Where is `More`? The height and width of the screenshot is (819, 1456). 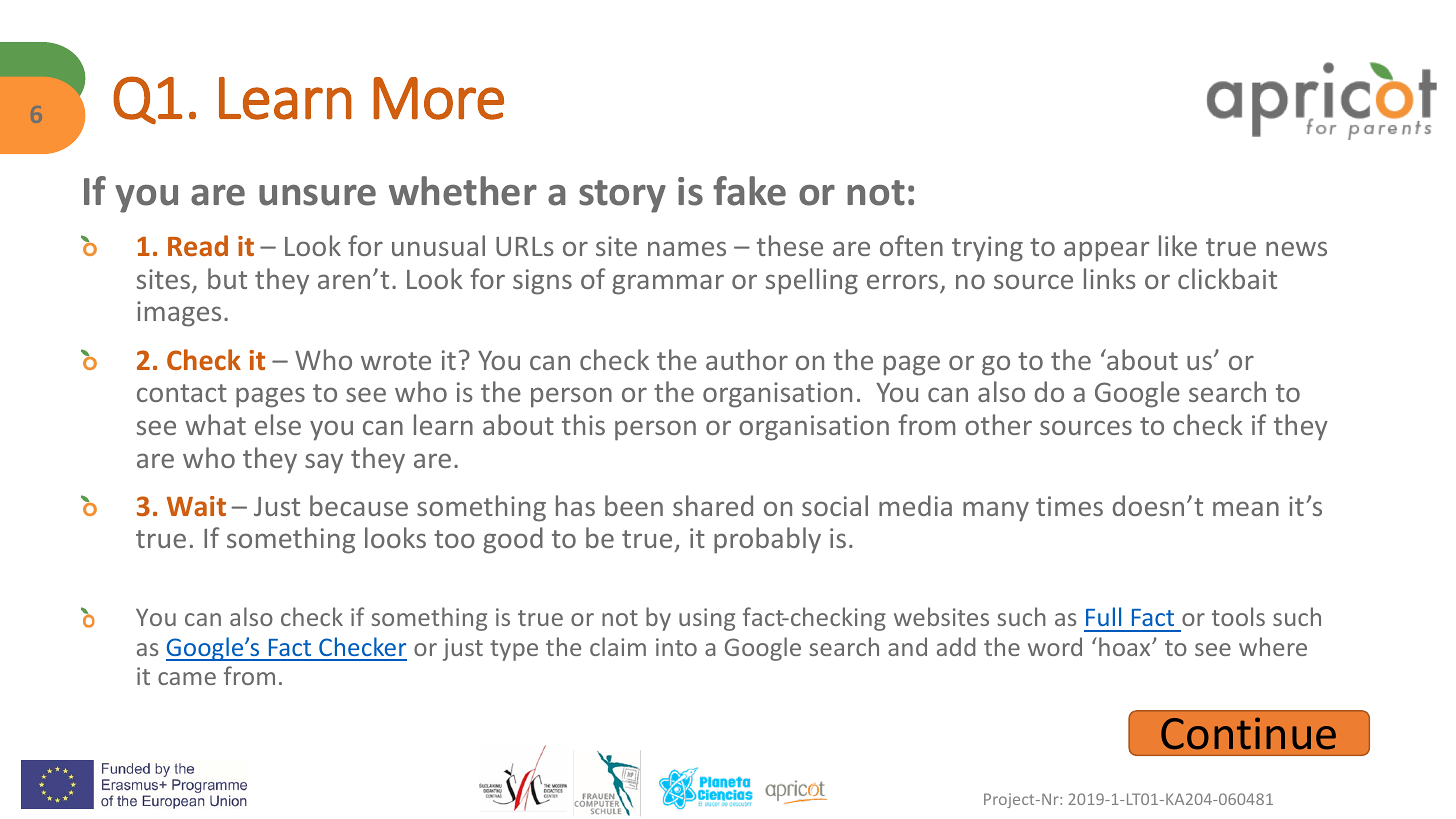 More is located at coordinates (438, 98).
